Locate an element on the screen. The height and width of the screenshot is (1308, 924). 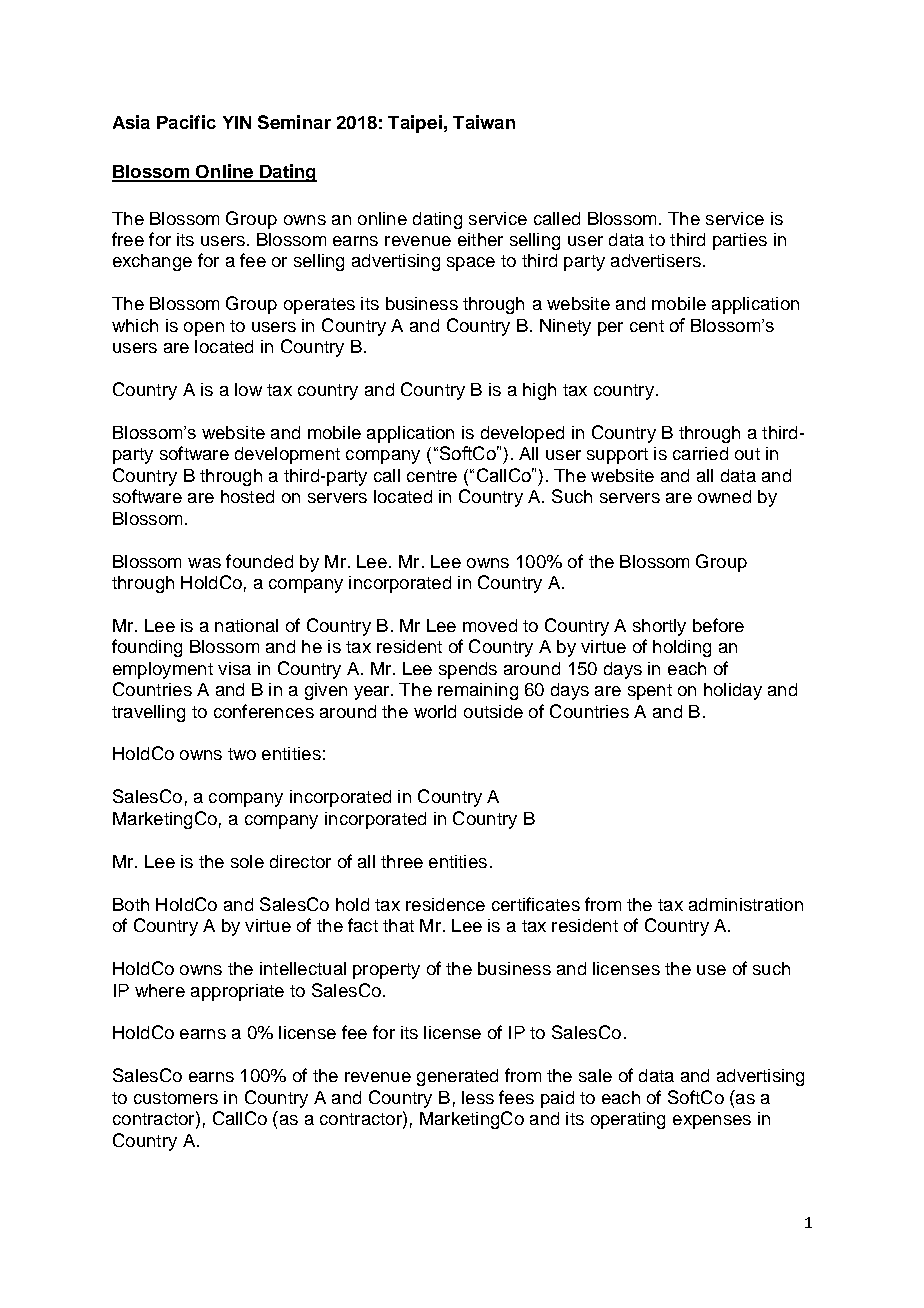
three is located at coordinates (402, 861).
